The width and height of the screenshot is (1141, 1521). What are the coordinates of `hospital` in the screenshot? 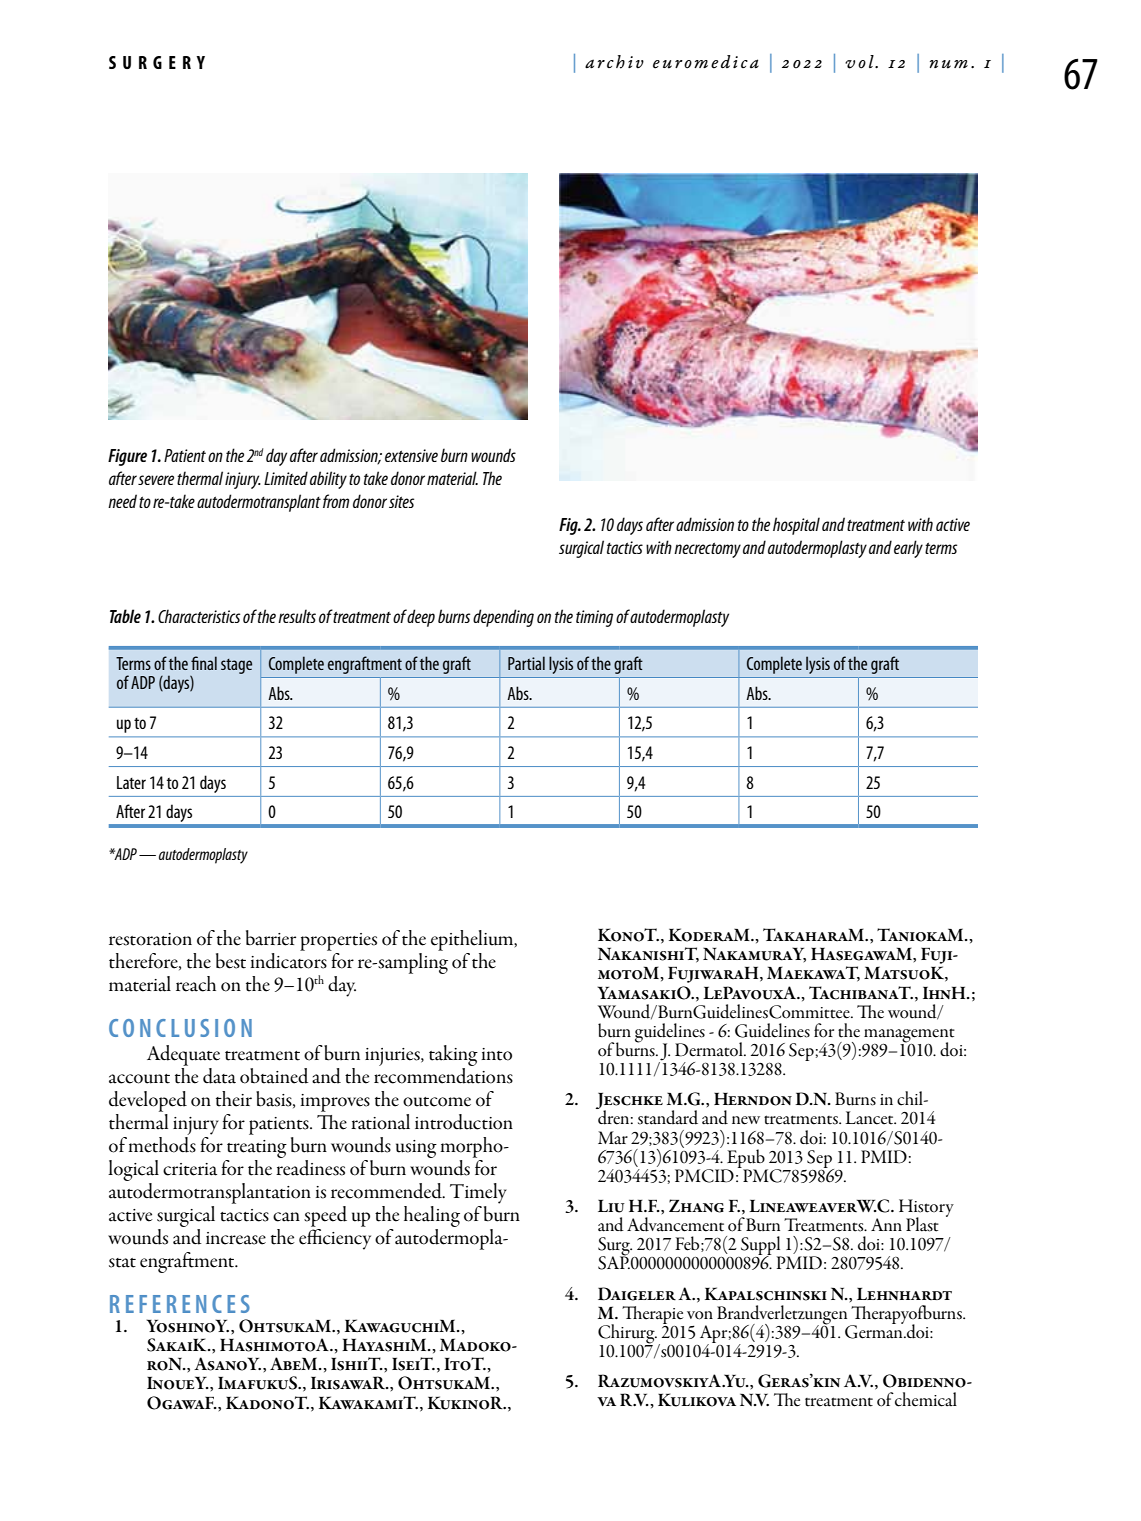 It's located at (796, 526).
